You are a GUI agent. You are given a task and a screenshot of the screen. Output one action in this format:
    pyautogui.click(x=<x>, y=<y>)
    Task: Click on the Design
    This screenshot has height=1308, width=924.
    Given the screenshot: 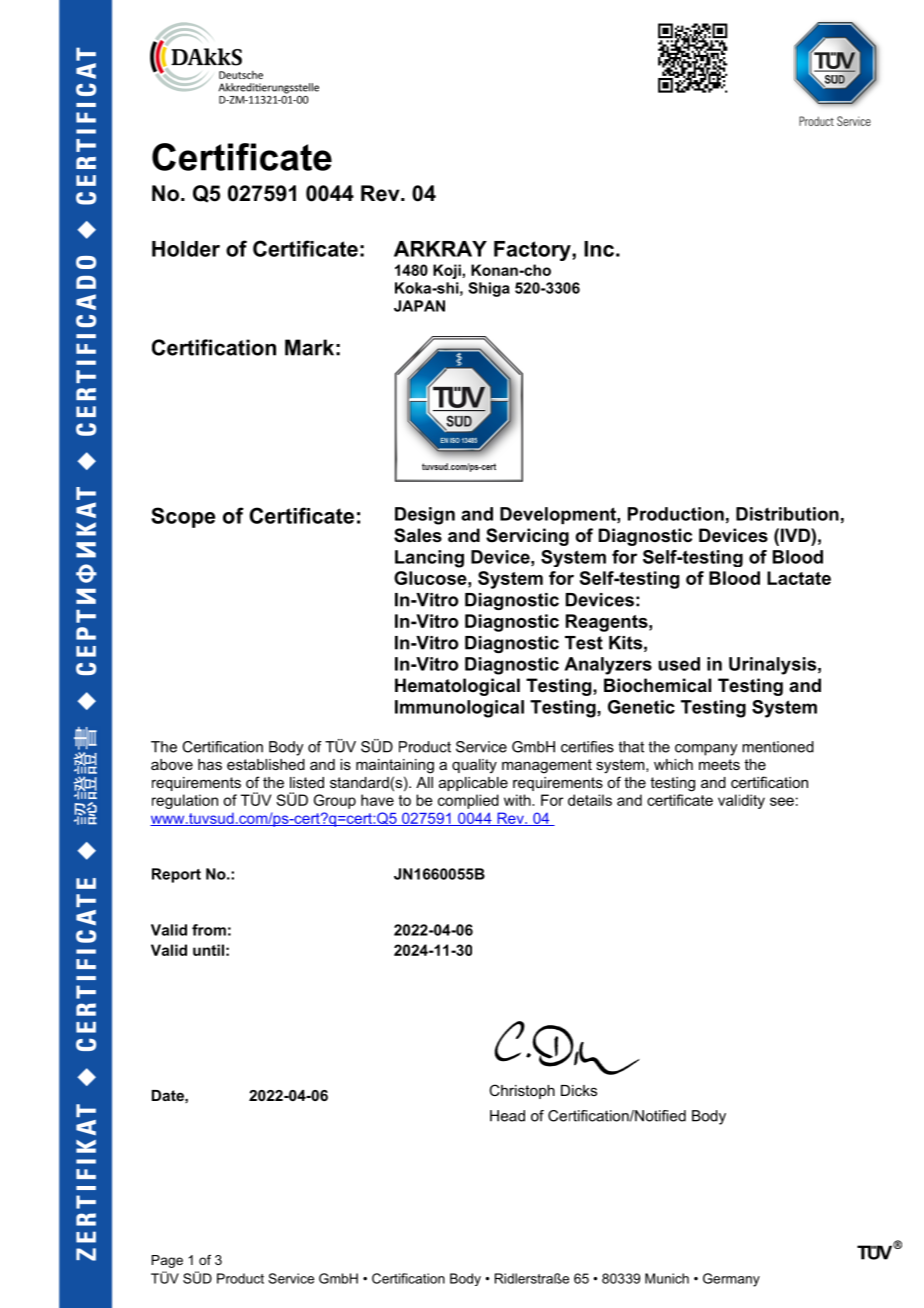 What is the action you would take?
    pyautogui.click(x=425, y=516)
